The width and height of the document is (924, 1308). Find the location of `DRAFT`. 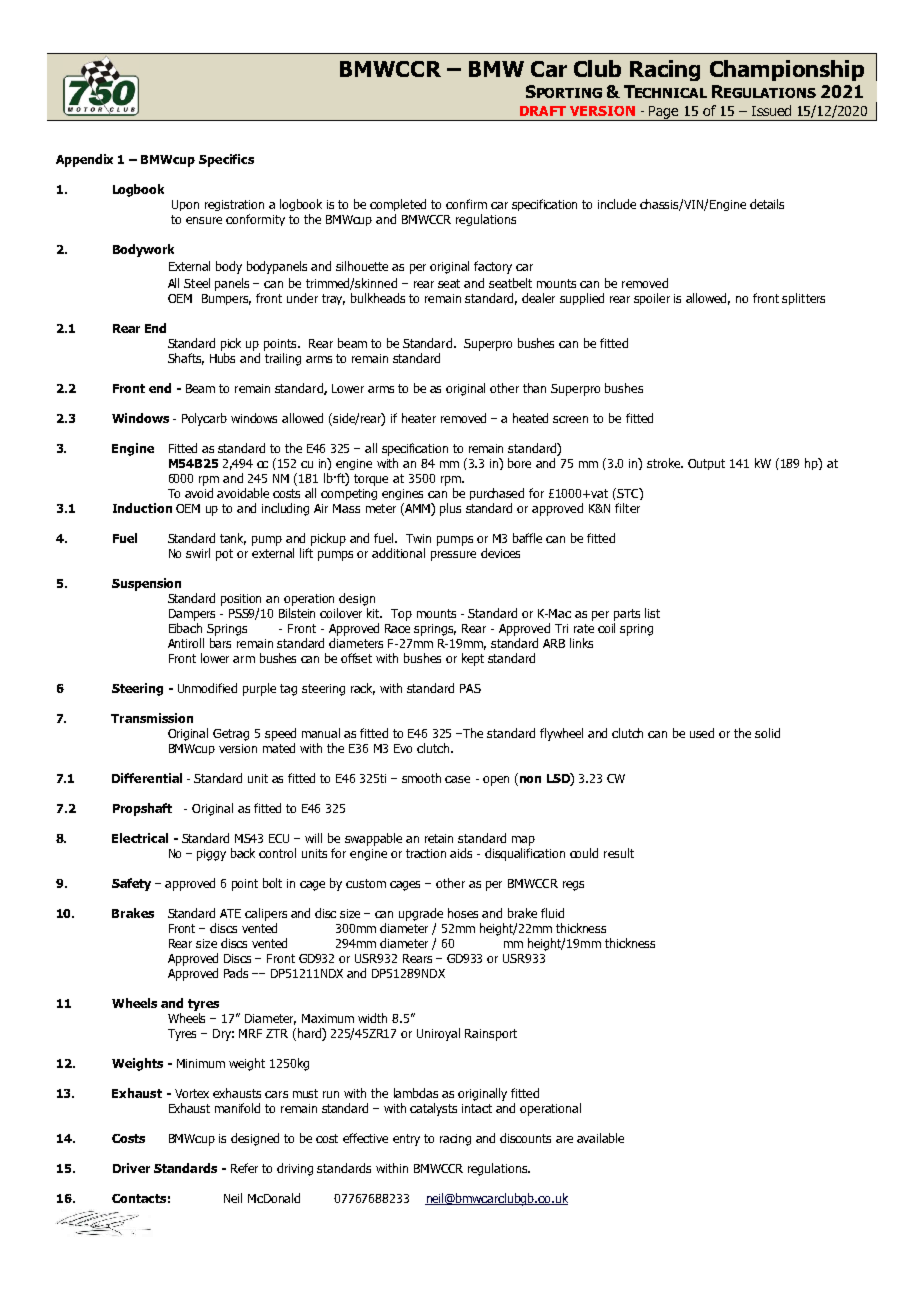

DRAFT is located at coordinates (543, 111).
